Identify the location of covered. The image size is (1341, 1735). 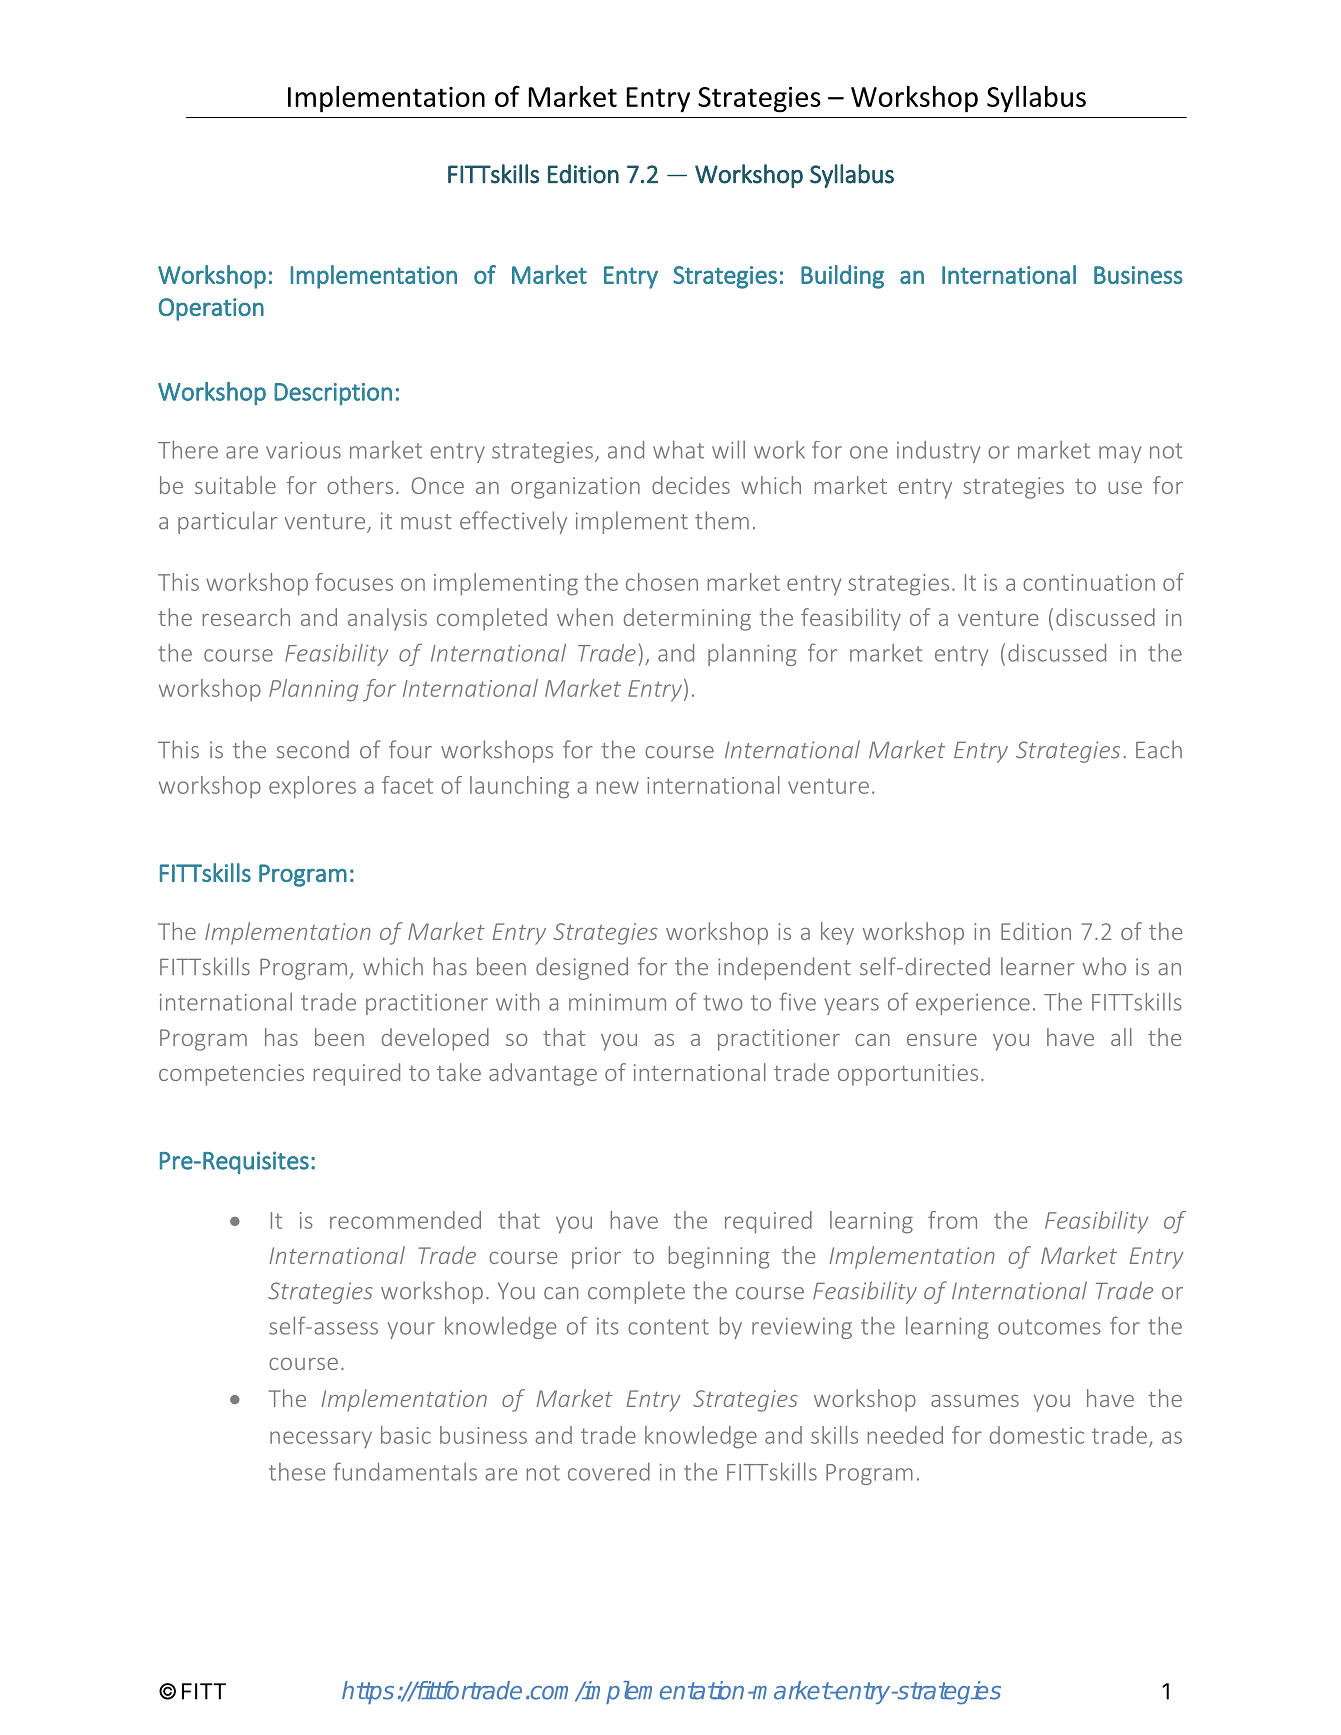
(609, 1472).
